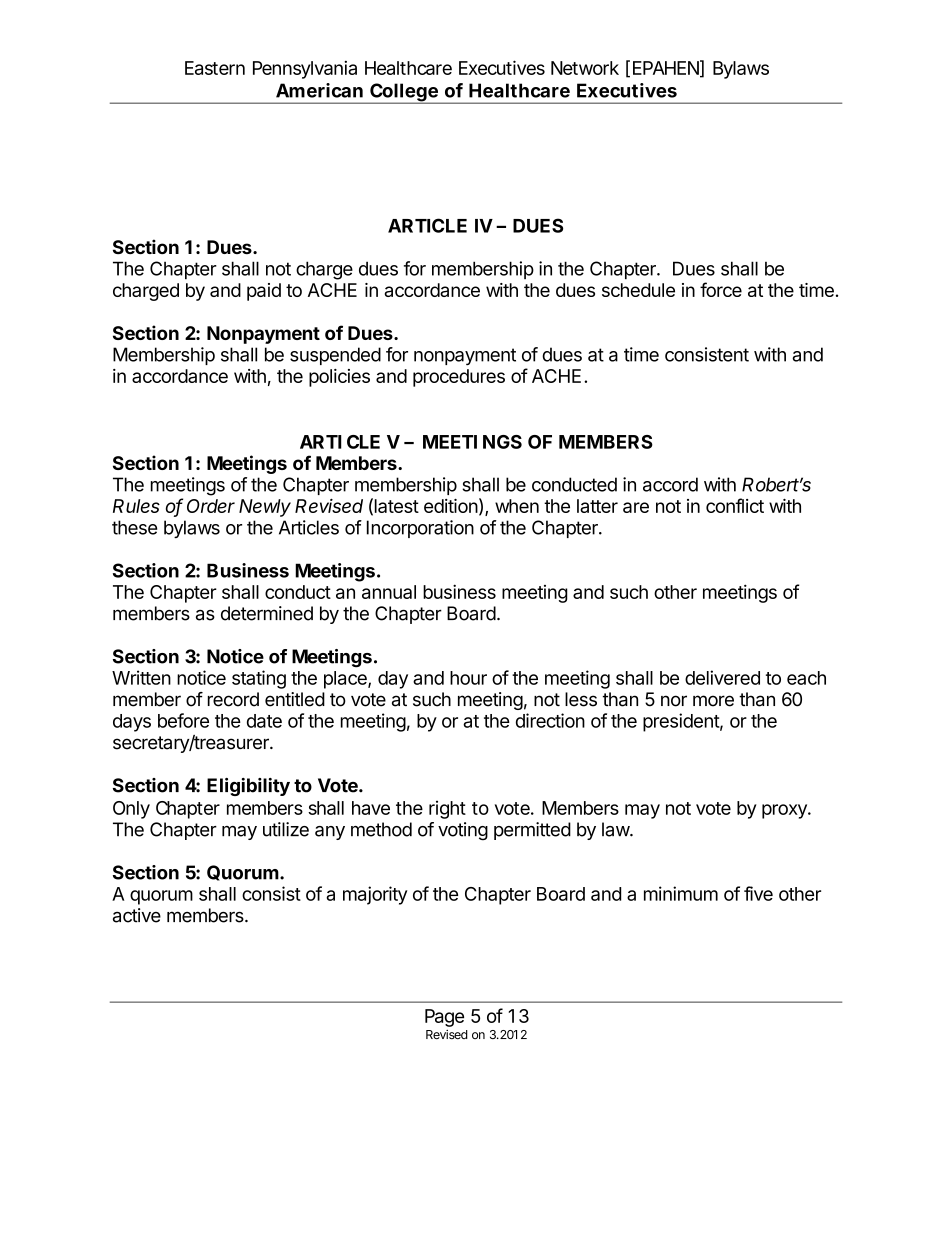  I want to click on Newly, so click(265, 508).
